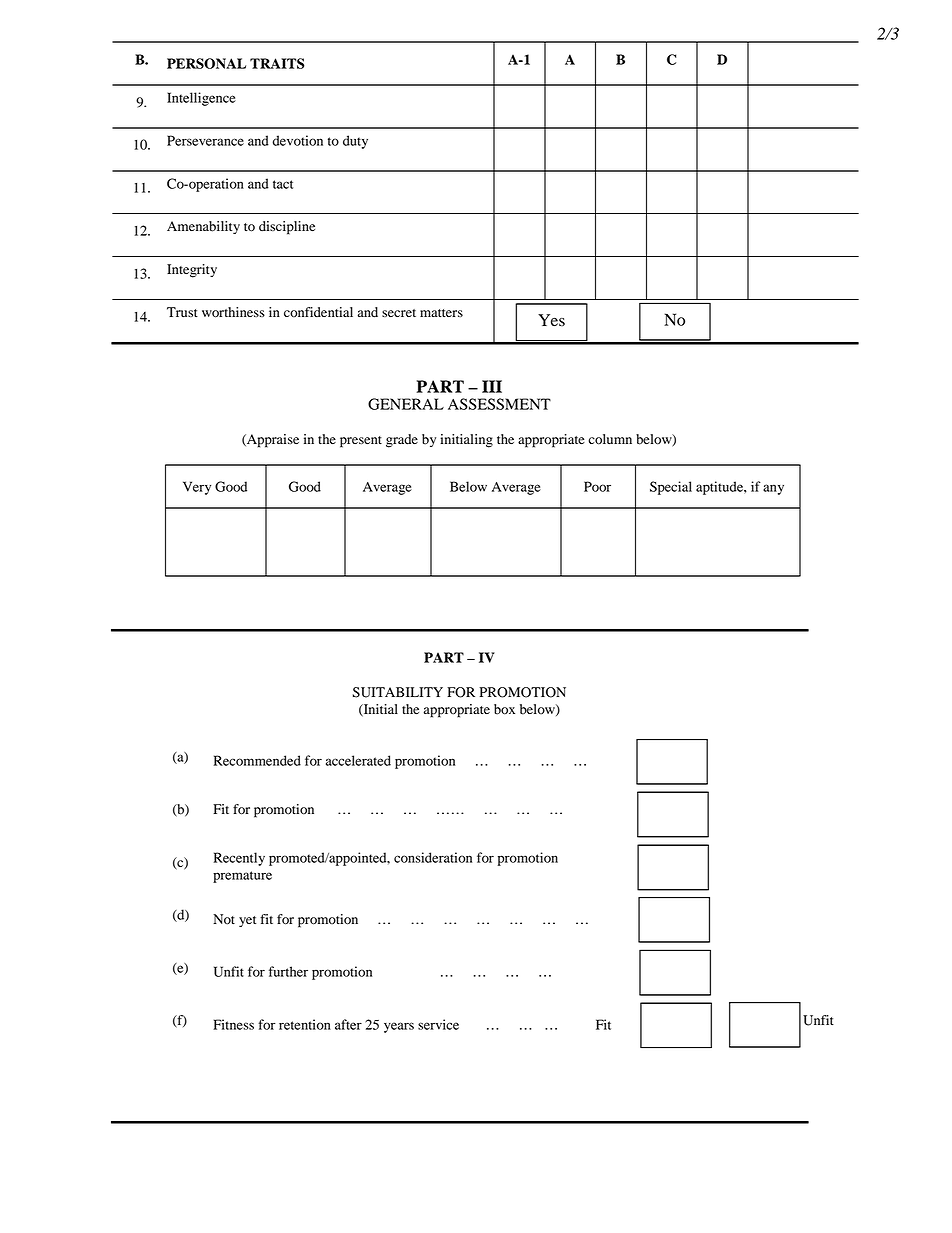  Describe the element at coordinates (355, 142) in the screenshot. I see `duty` at that location.
